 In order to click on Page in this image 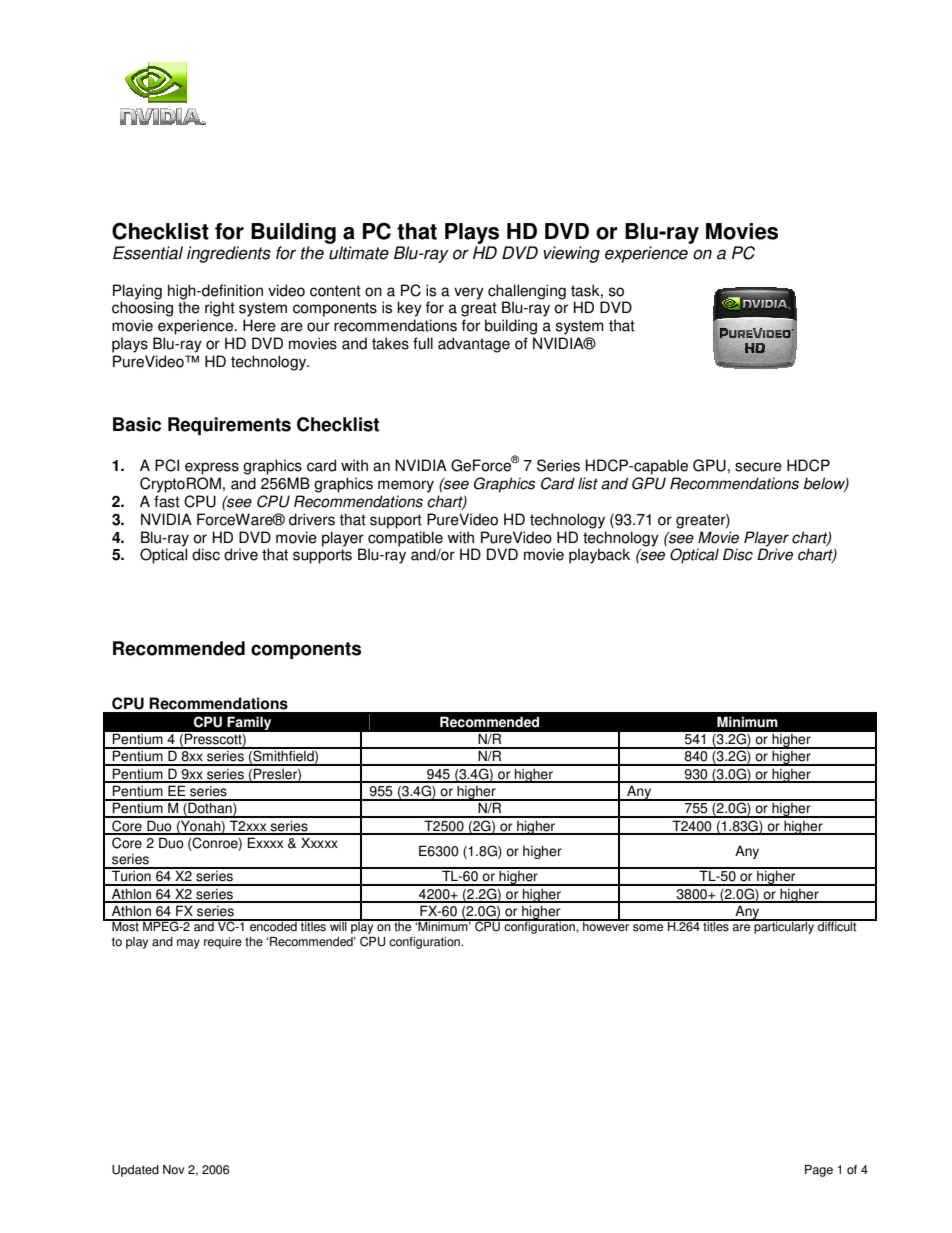, I will do `click(819, 1171)`.
